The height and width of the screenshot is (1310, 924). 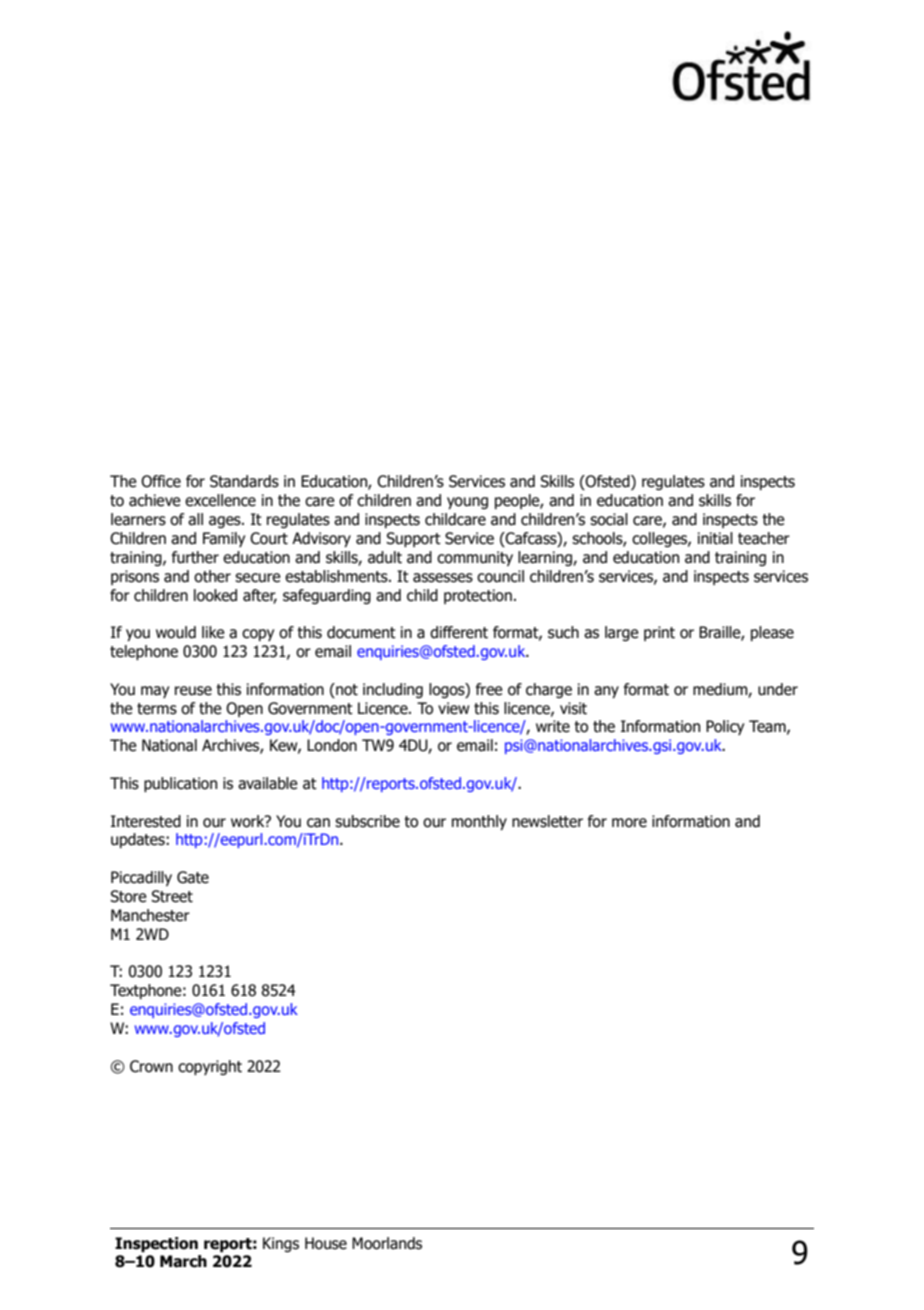 I want to click on excellence, so click(x=220, y=500).
